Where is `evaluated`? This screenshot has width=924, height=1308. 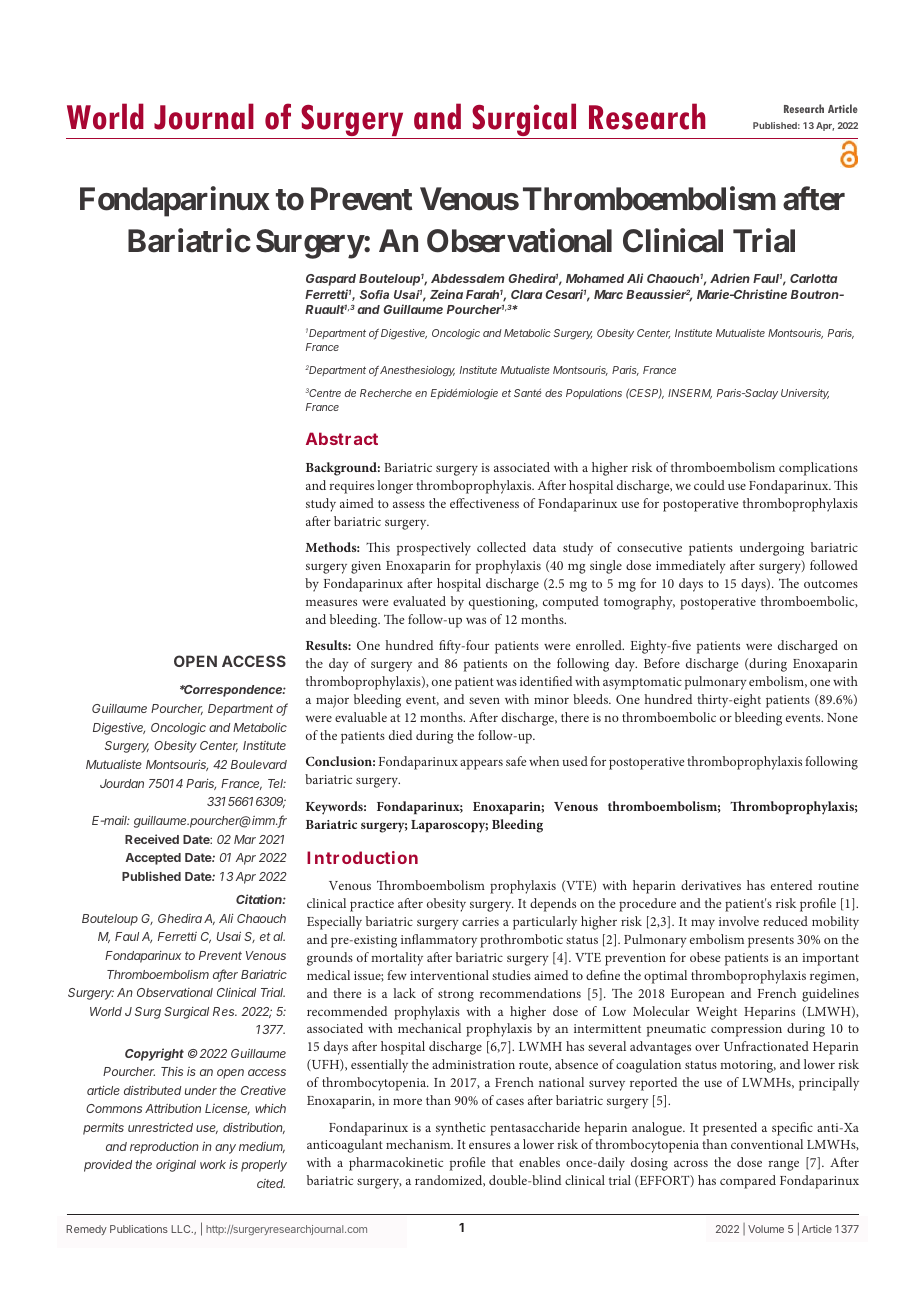 evaluated is located at coordinates (419, 601).
